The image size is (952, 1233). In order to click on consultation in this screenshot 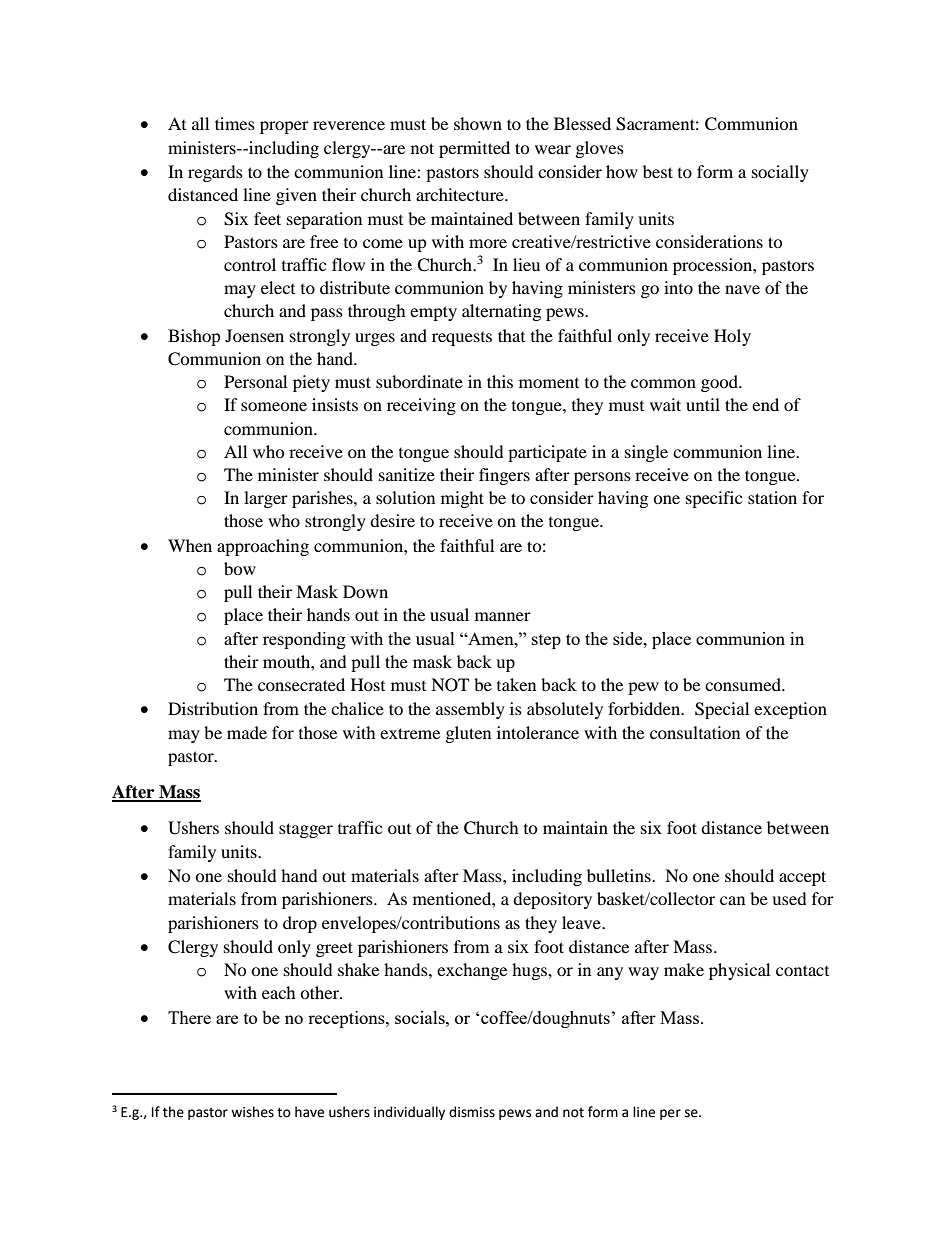, I will do `click(695, 732)`.
